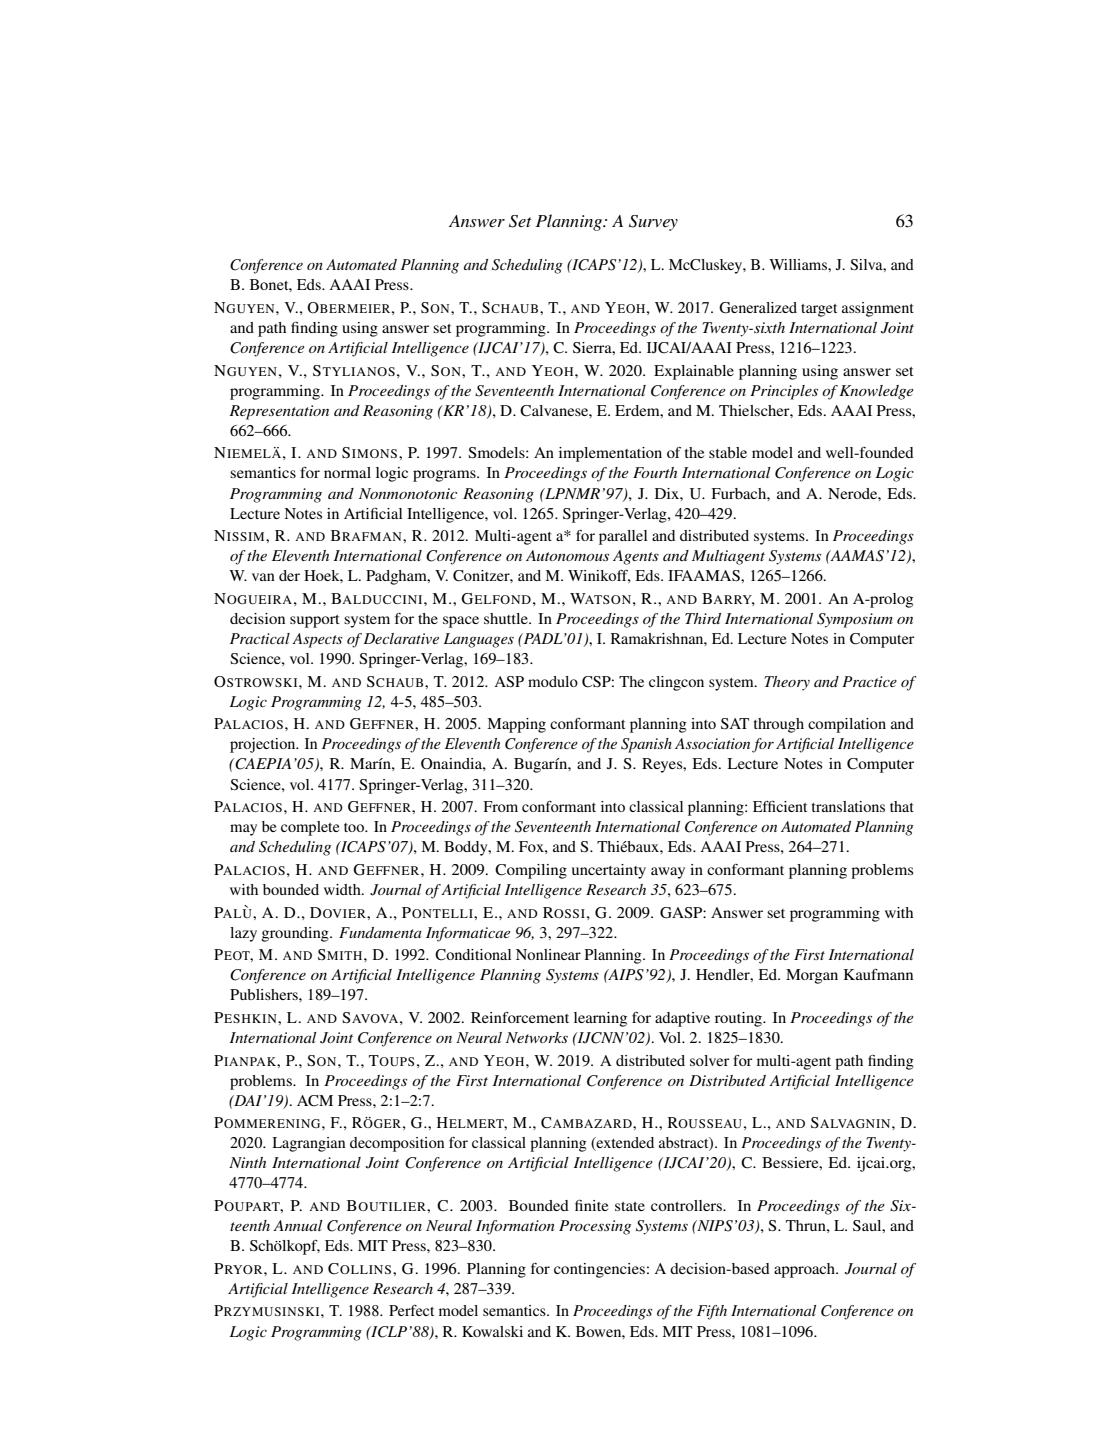 Image resolution: width=1120 pixels, height=1449 pixels. Describe the element at coordinates (812, 976) in the screenshot. I see `Morgan` at that location.
